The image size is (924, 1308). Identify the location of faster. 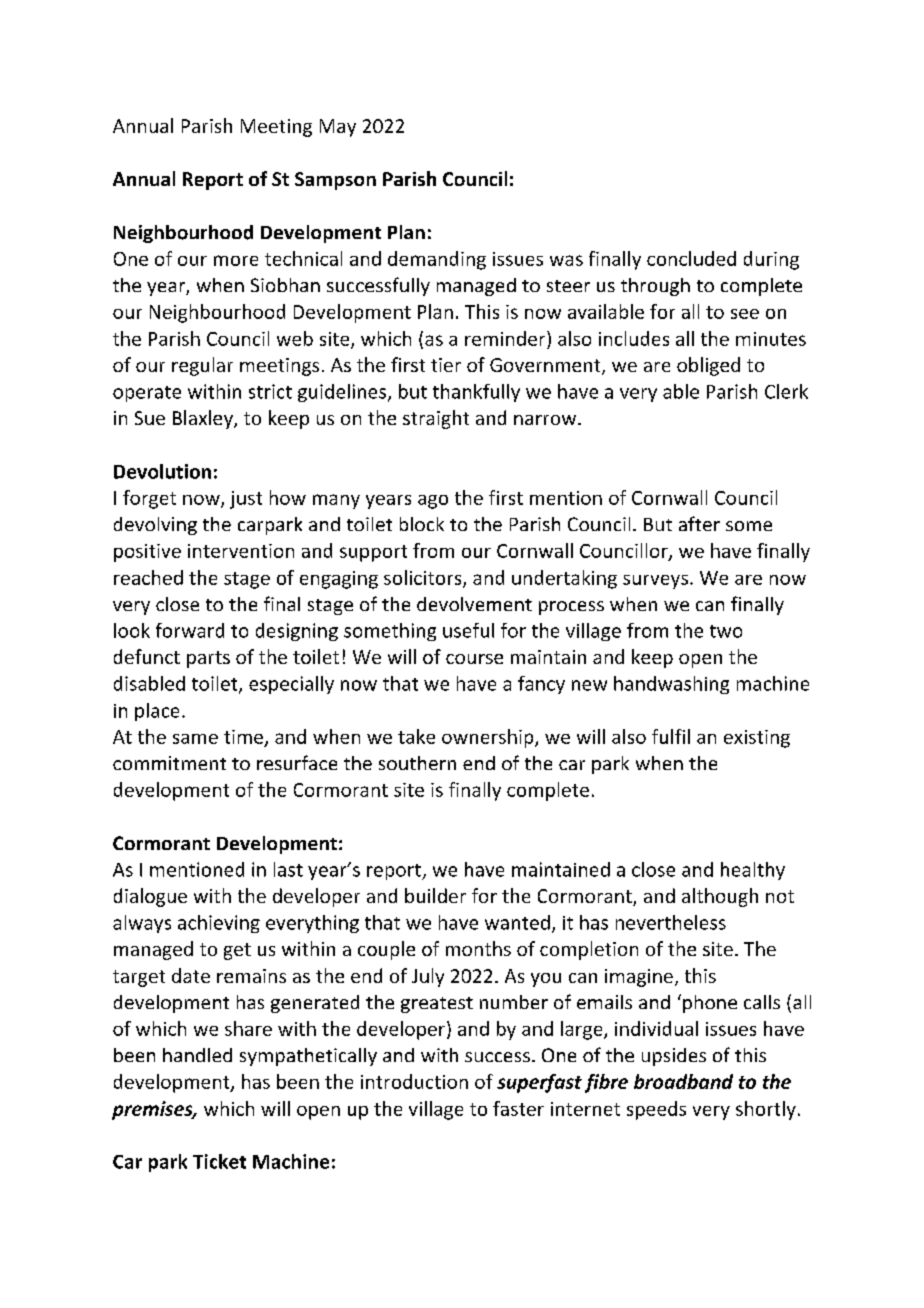
(518, 1108).
